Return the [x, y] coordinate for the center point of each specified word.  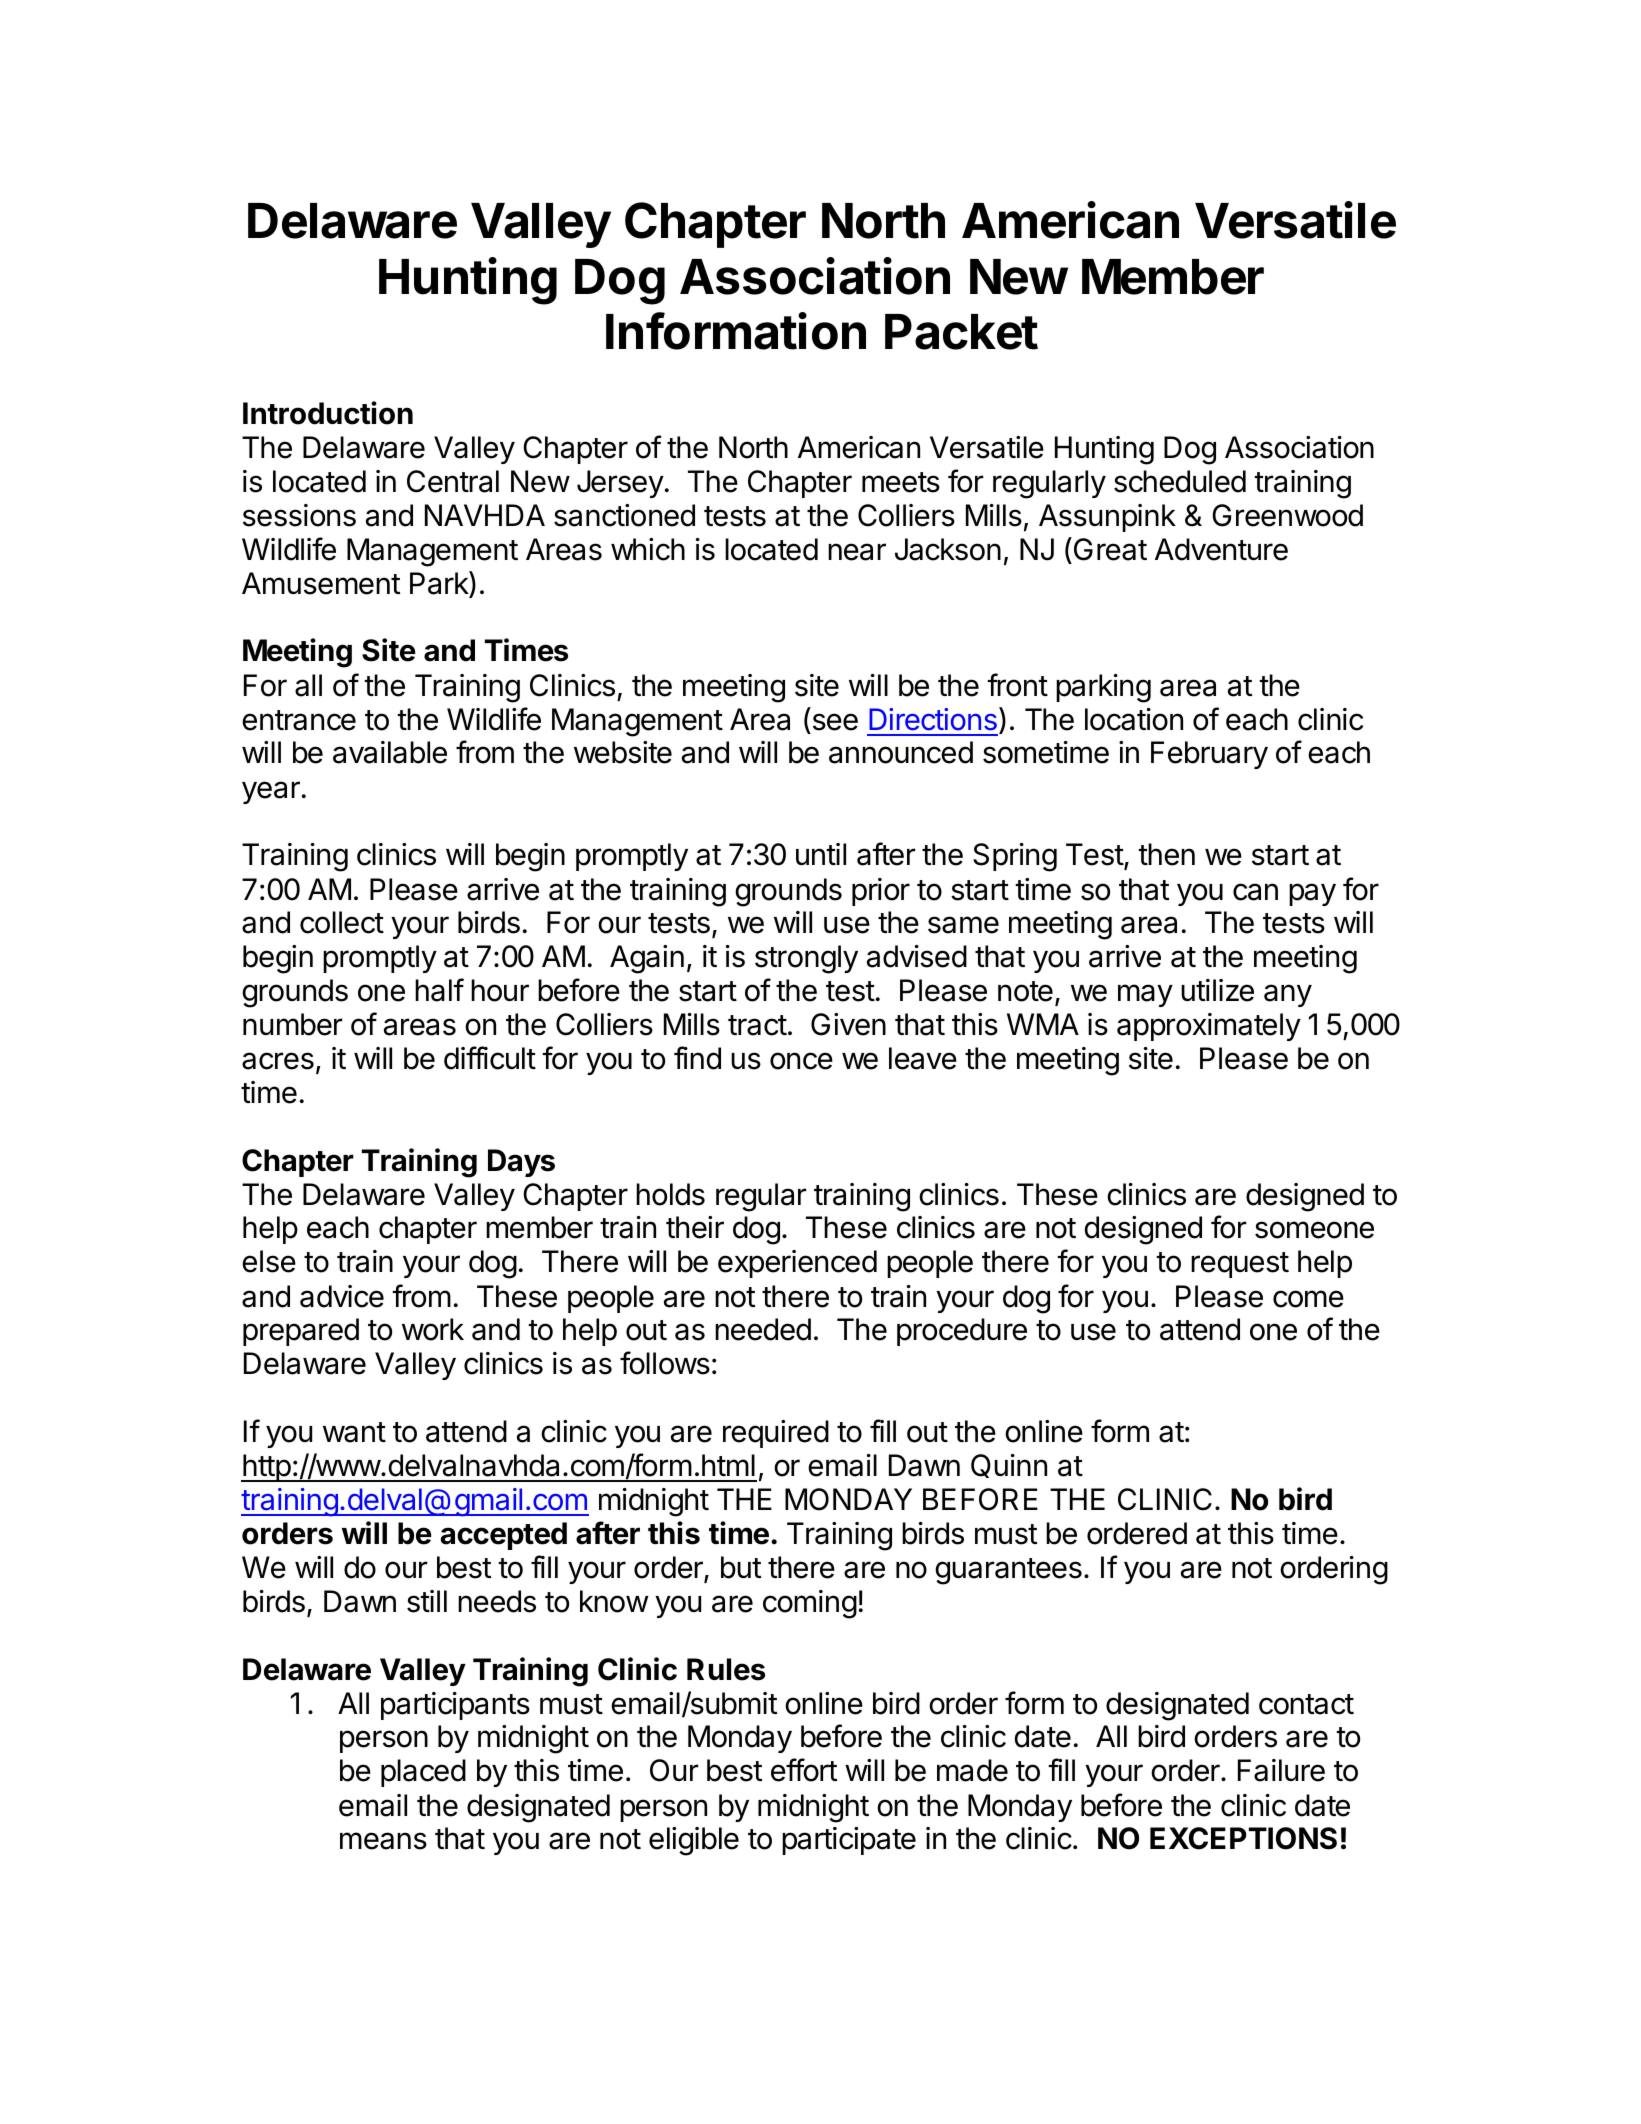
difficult [490, 1058]
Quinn [1009, 1466]
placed [423, 1773]
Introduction [328, 413]
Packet [961, 332]
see [835, 722]
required [776, 1434]
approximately [1209, 1027]
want [354, 1432]
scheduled [1180, 481]
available [390, 752]
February [1209, 755]
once [801, 1061]
